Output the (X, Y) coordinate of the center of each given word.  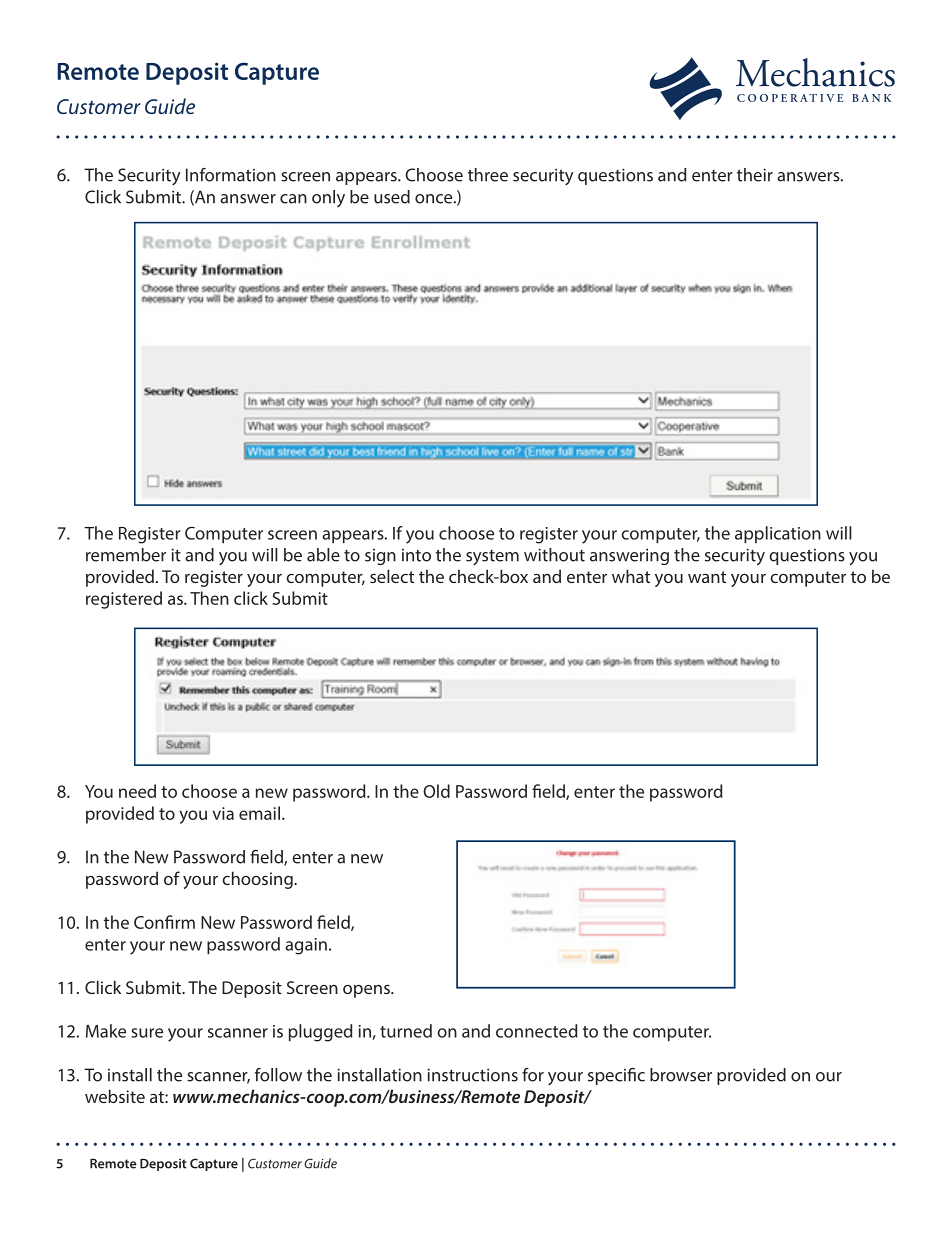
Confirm (164, 922)
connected (536, 1031)
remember (126, 555)
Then (209, 598)
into (416, 555)
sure (147, 1033)
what (631, 576)
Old (436, 791)
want (707, 577)
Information (231, 175)
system (492, 557)
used (392, 197)
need (137, 791)
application (778, 534)
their (755, 175)
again (306, 946)
